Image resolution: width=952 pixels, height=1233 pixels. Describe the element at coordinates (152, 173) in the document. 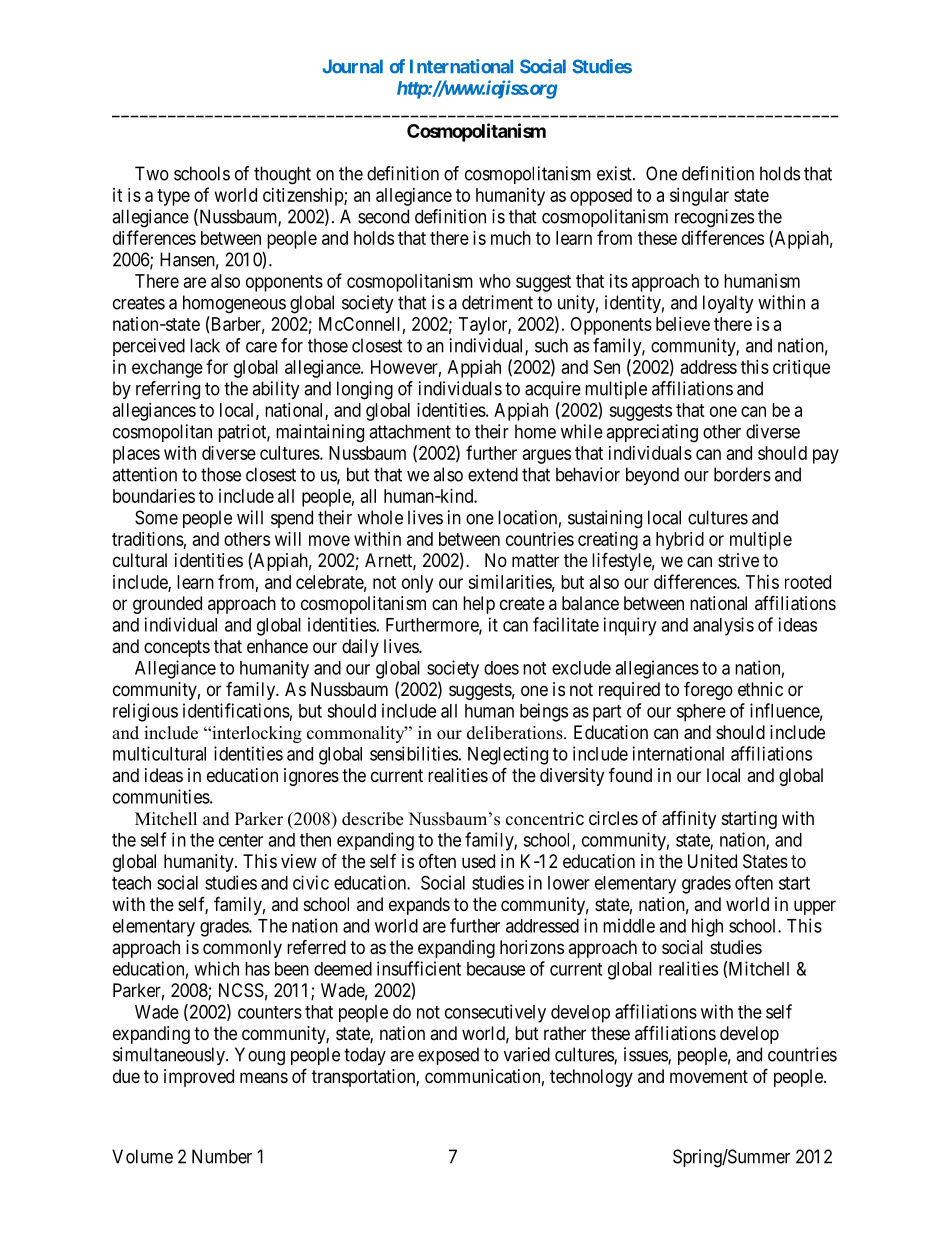

I see `Two` at that location.
